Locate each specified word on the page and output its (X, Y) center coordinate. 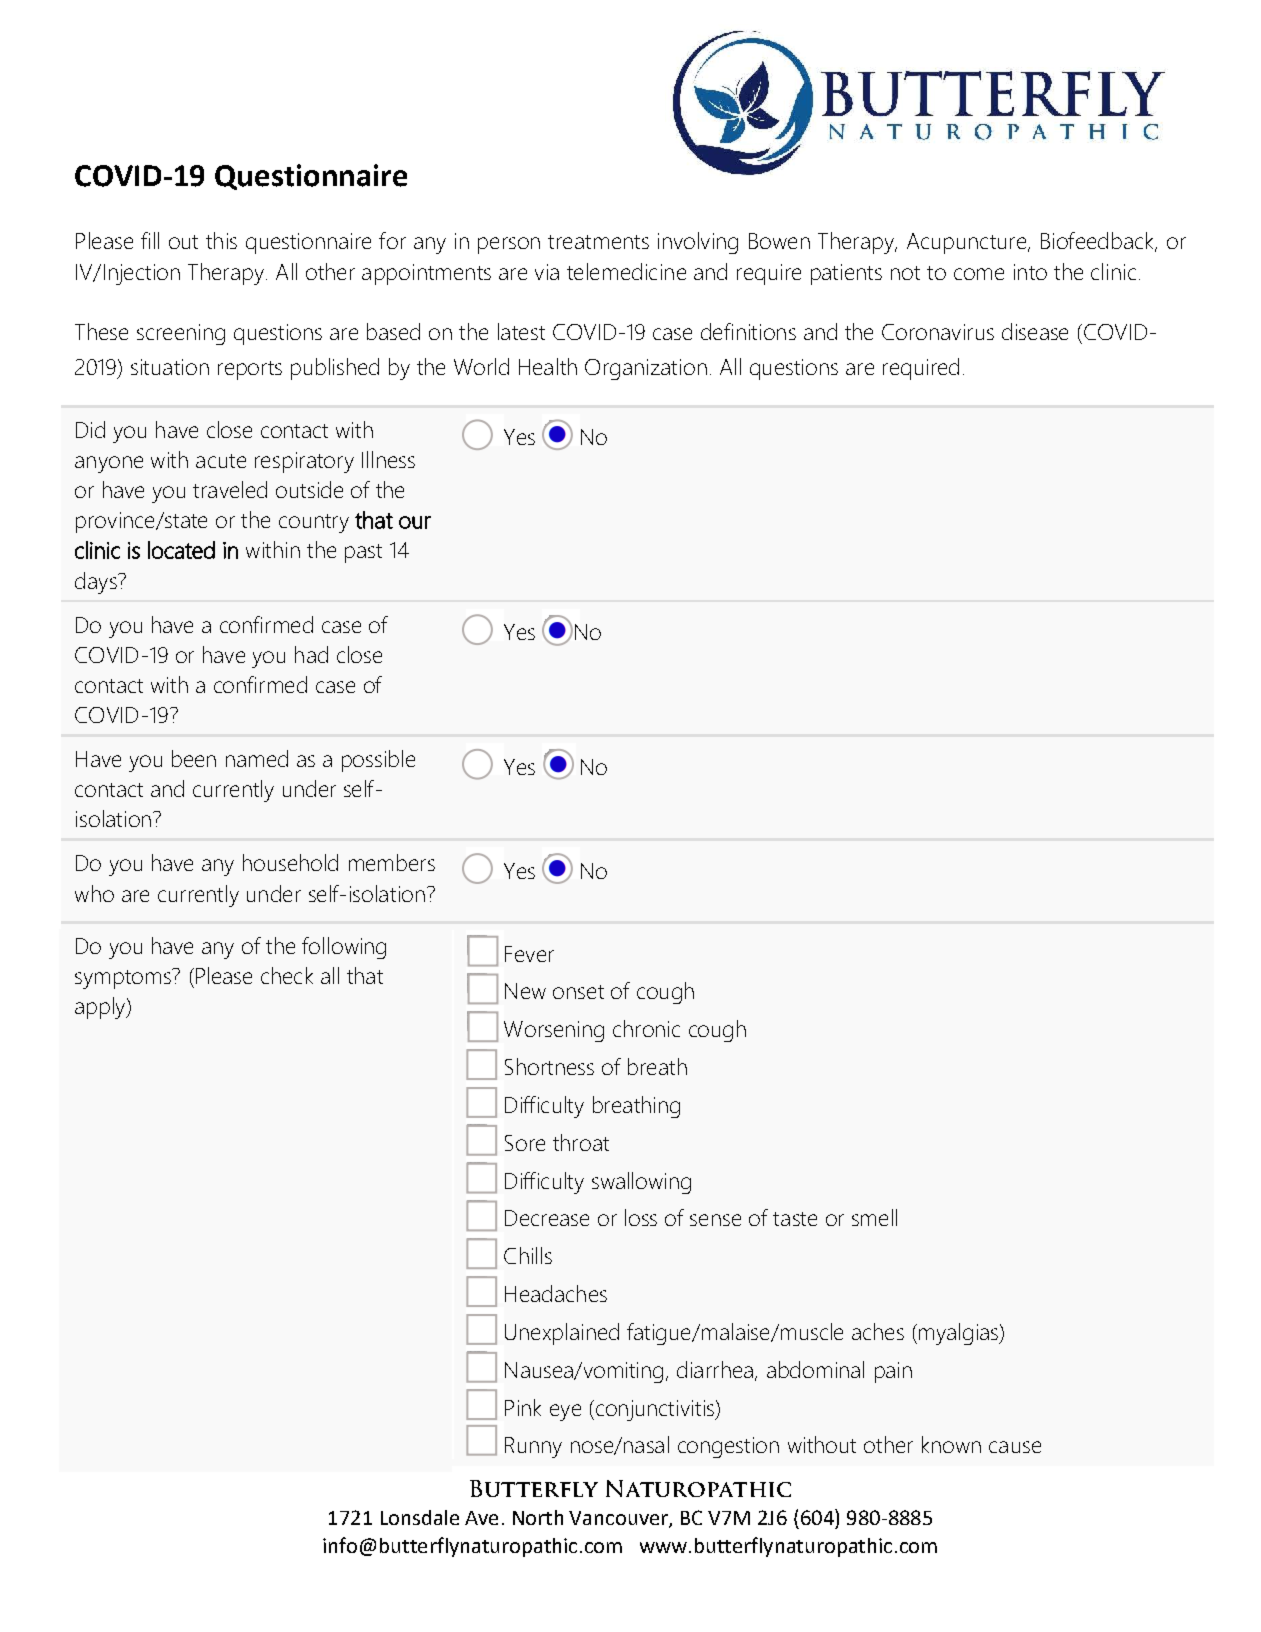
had (311, 654)
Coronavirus (938, 332)
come (979, 274)
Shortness (549, 1066)
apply (101, 1008)
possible (378, 761)
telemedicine (626, 271)
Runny (533, 1447)
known (951, 1444)
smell (874, 1217)
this (221, 240)
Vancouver (619, 1519)
